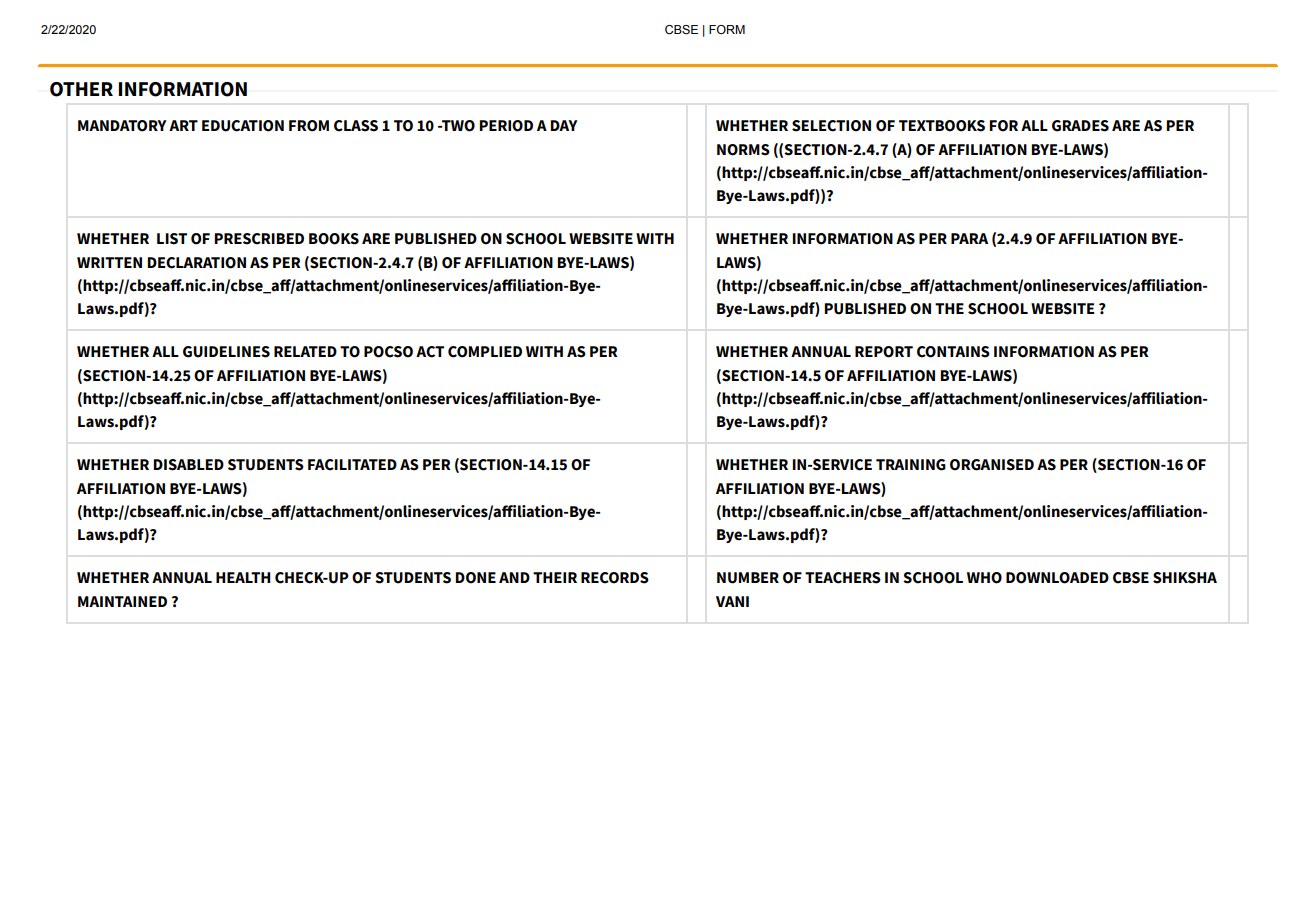 The height and width of the screenshot is (924, 1308). I want to click on GRADES, so click(1080, 126).
